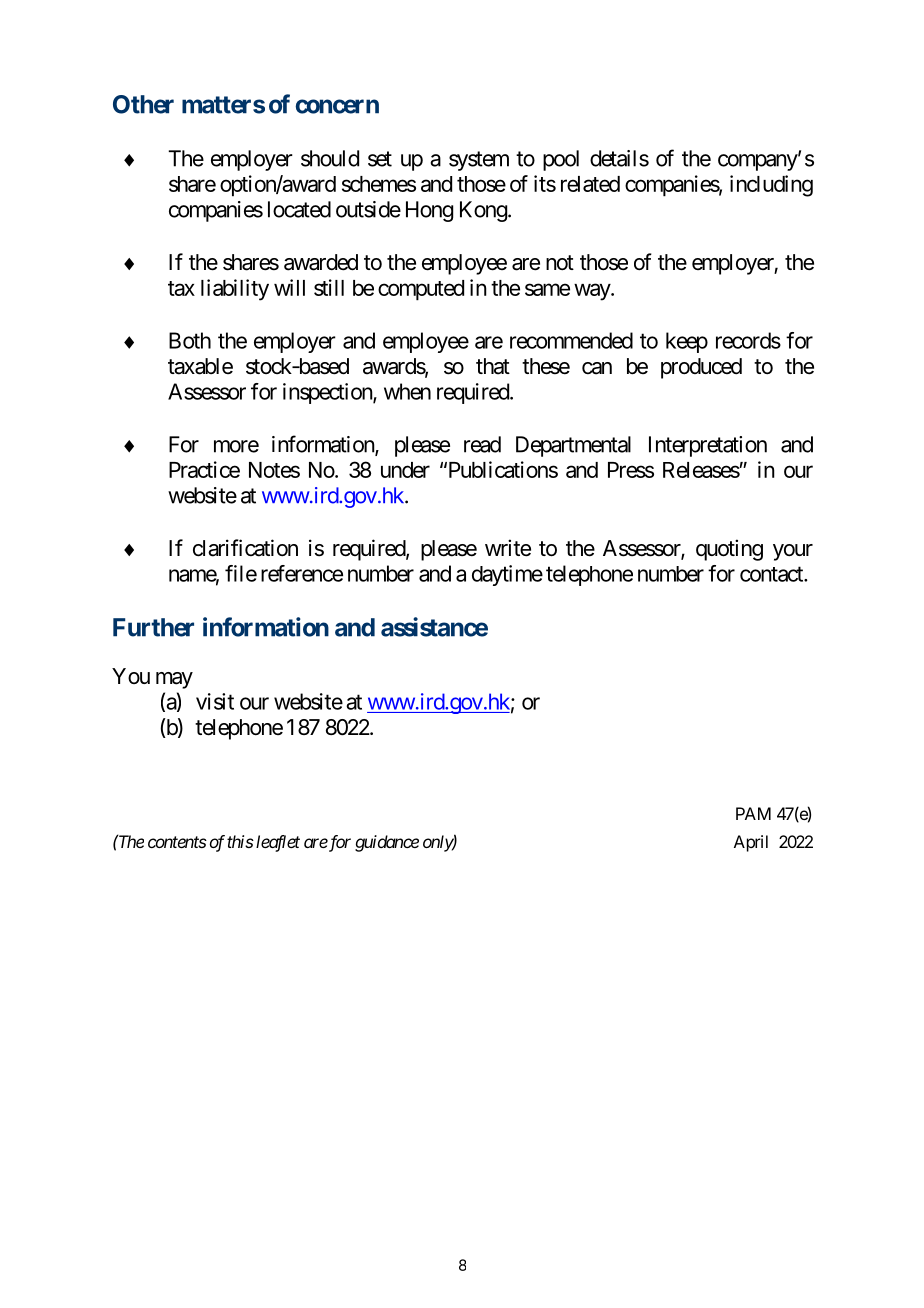 This document has width=924, height=1308. I want to click on read, so click(482, 444).
